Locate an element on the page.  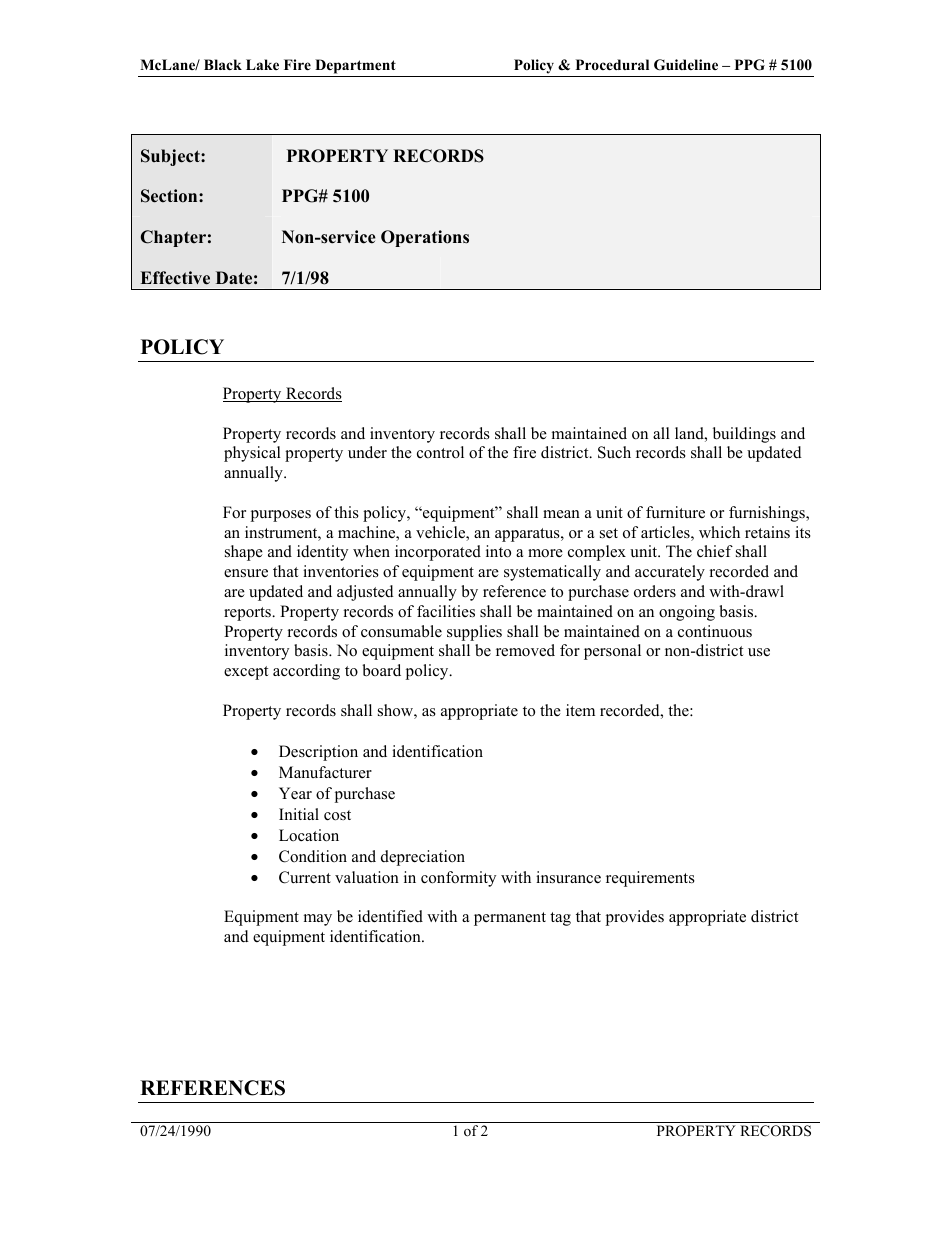
Guideline is located at coordinates (686, 65).
